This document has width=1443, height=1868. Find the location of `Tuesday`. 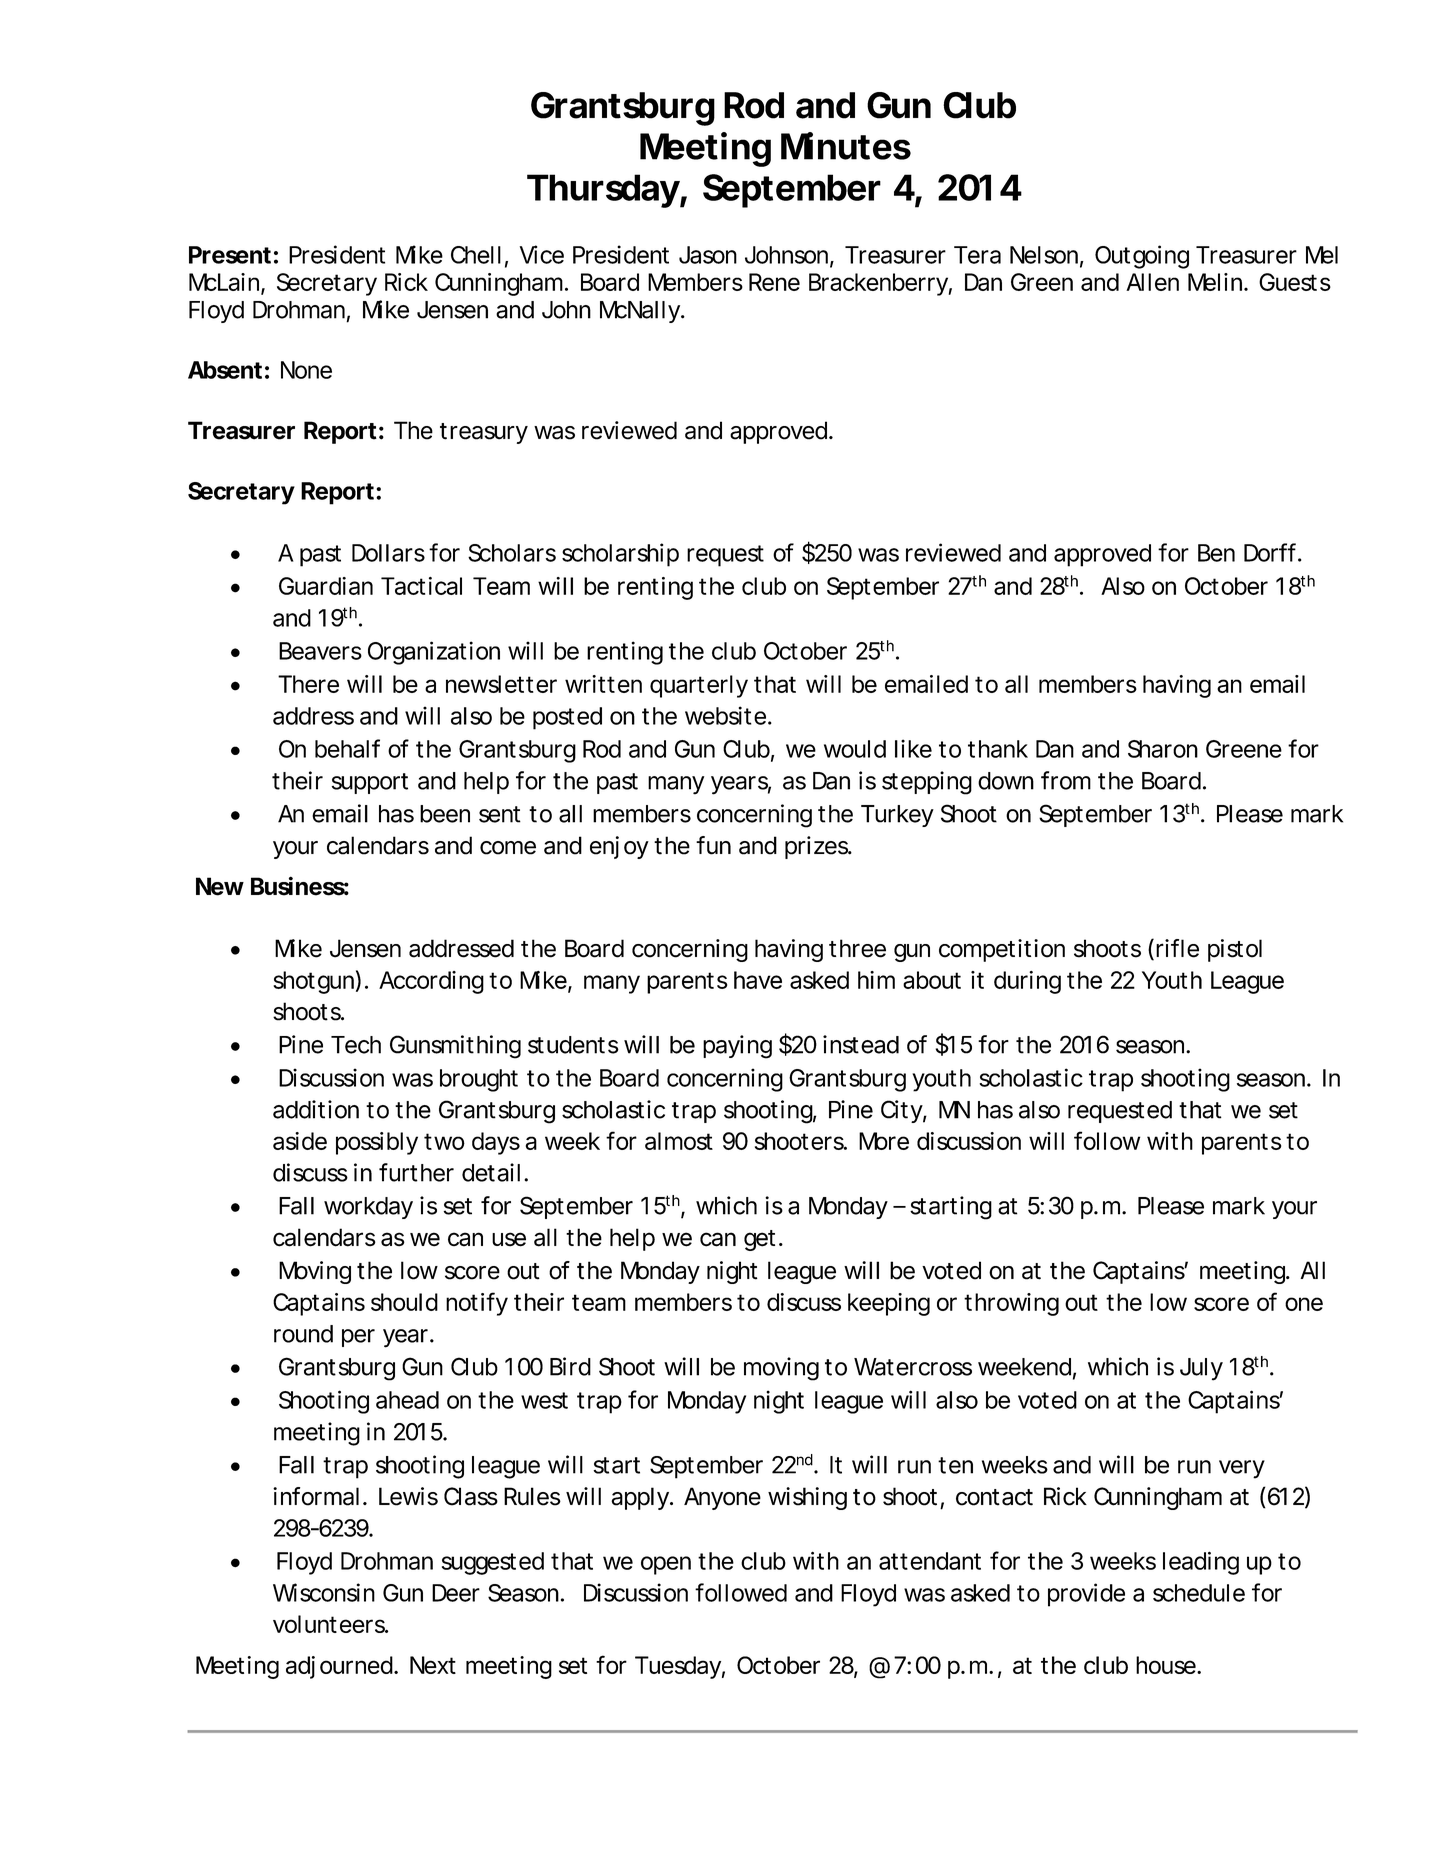

Tuesday is located at coordinates (678, 1667).
